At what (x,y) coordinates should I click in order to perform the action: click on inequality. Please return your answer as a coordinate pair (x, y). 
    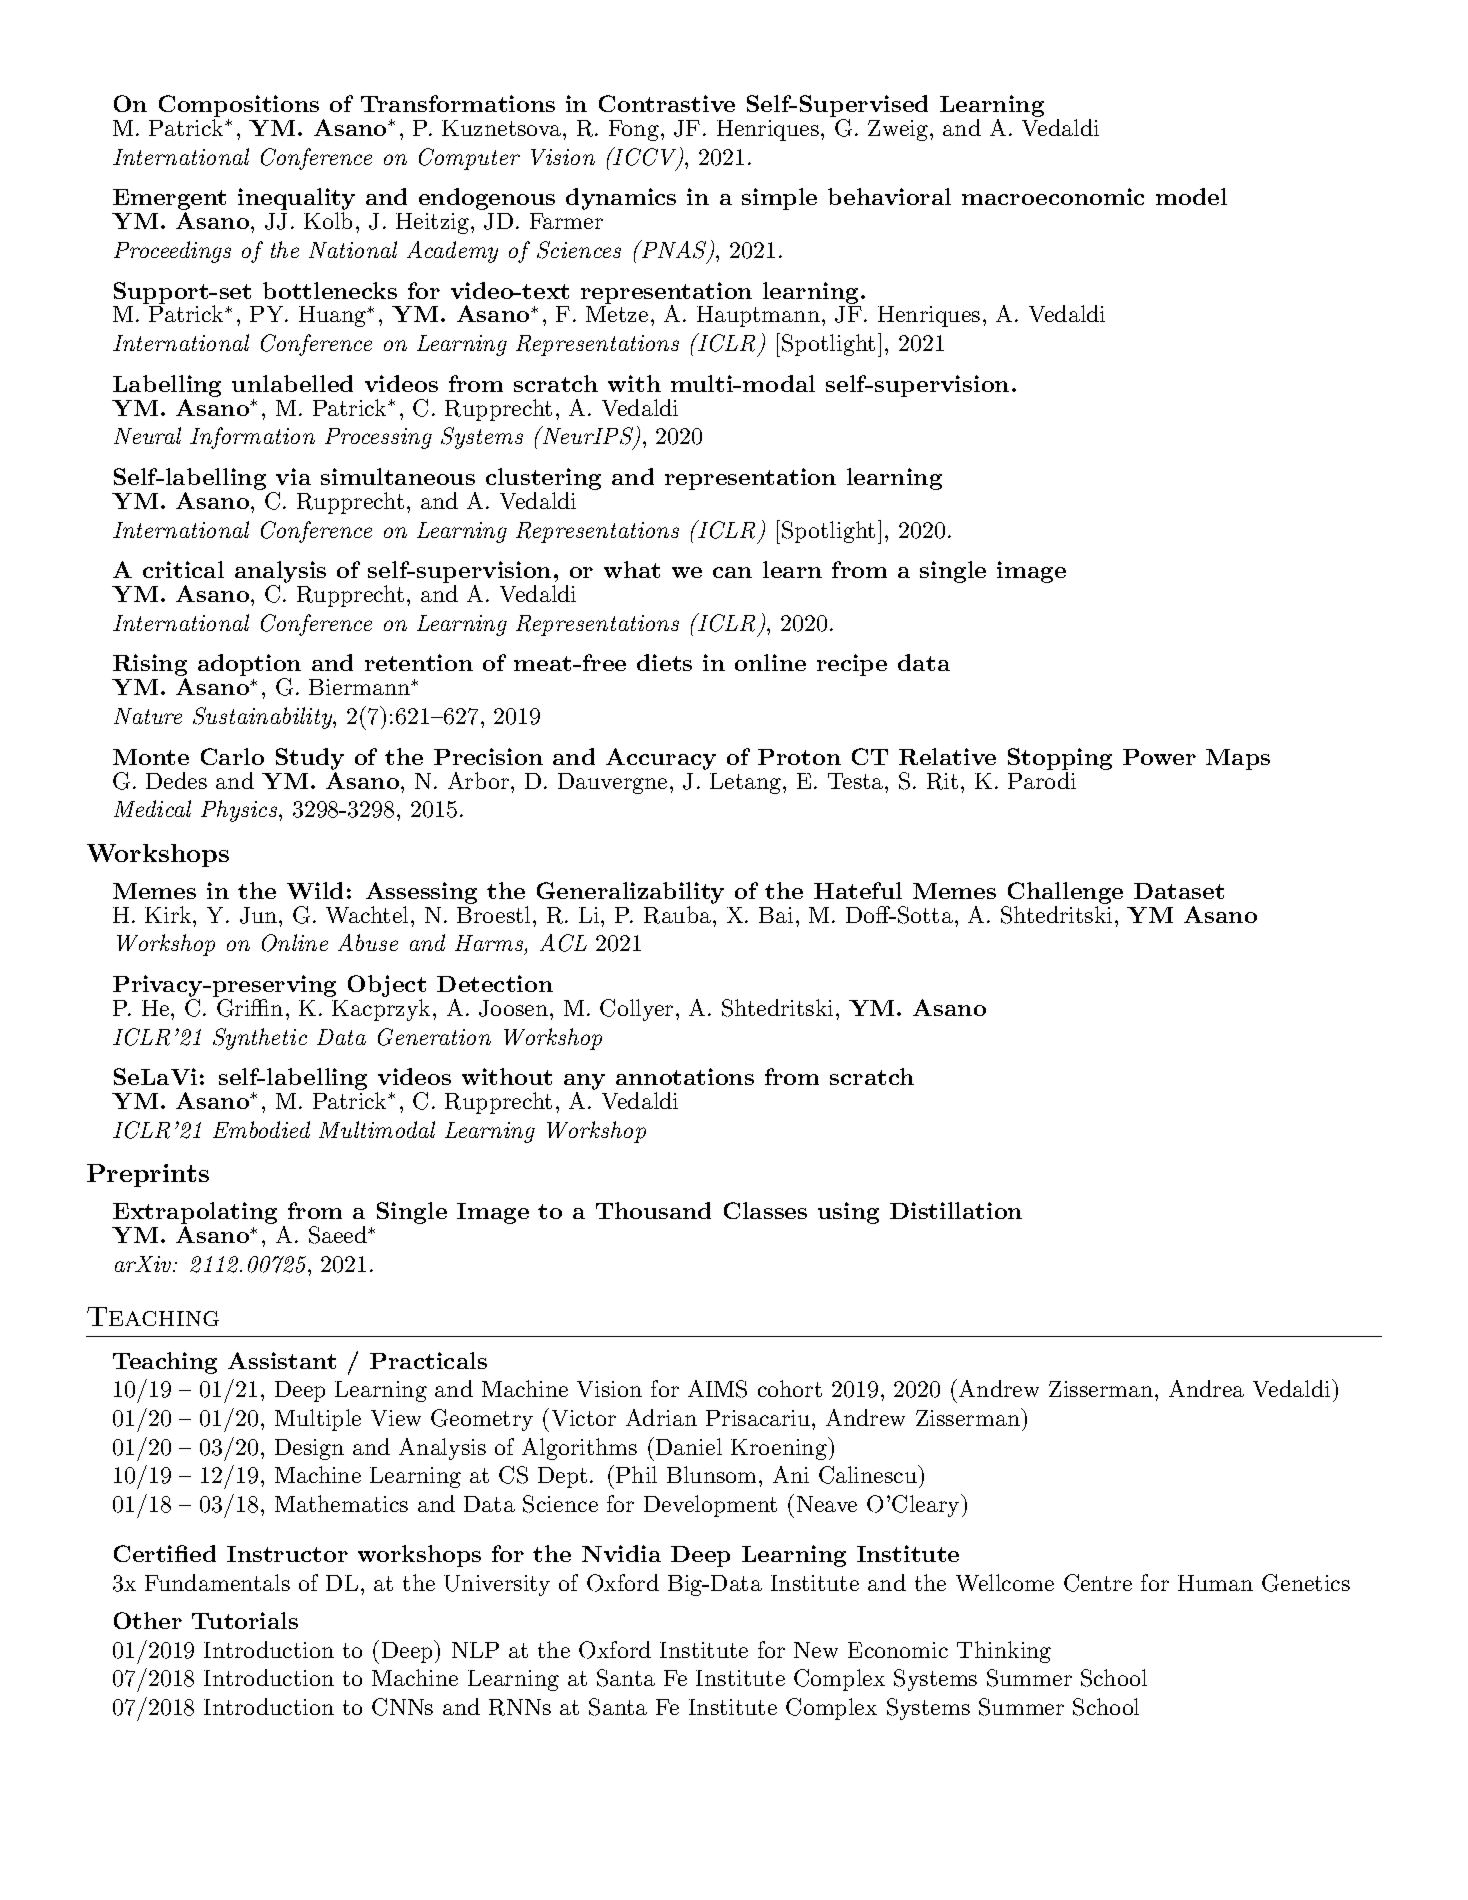
    Looking at the image, I should click on (296, 200).
